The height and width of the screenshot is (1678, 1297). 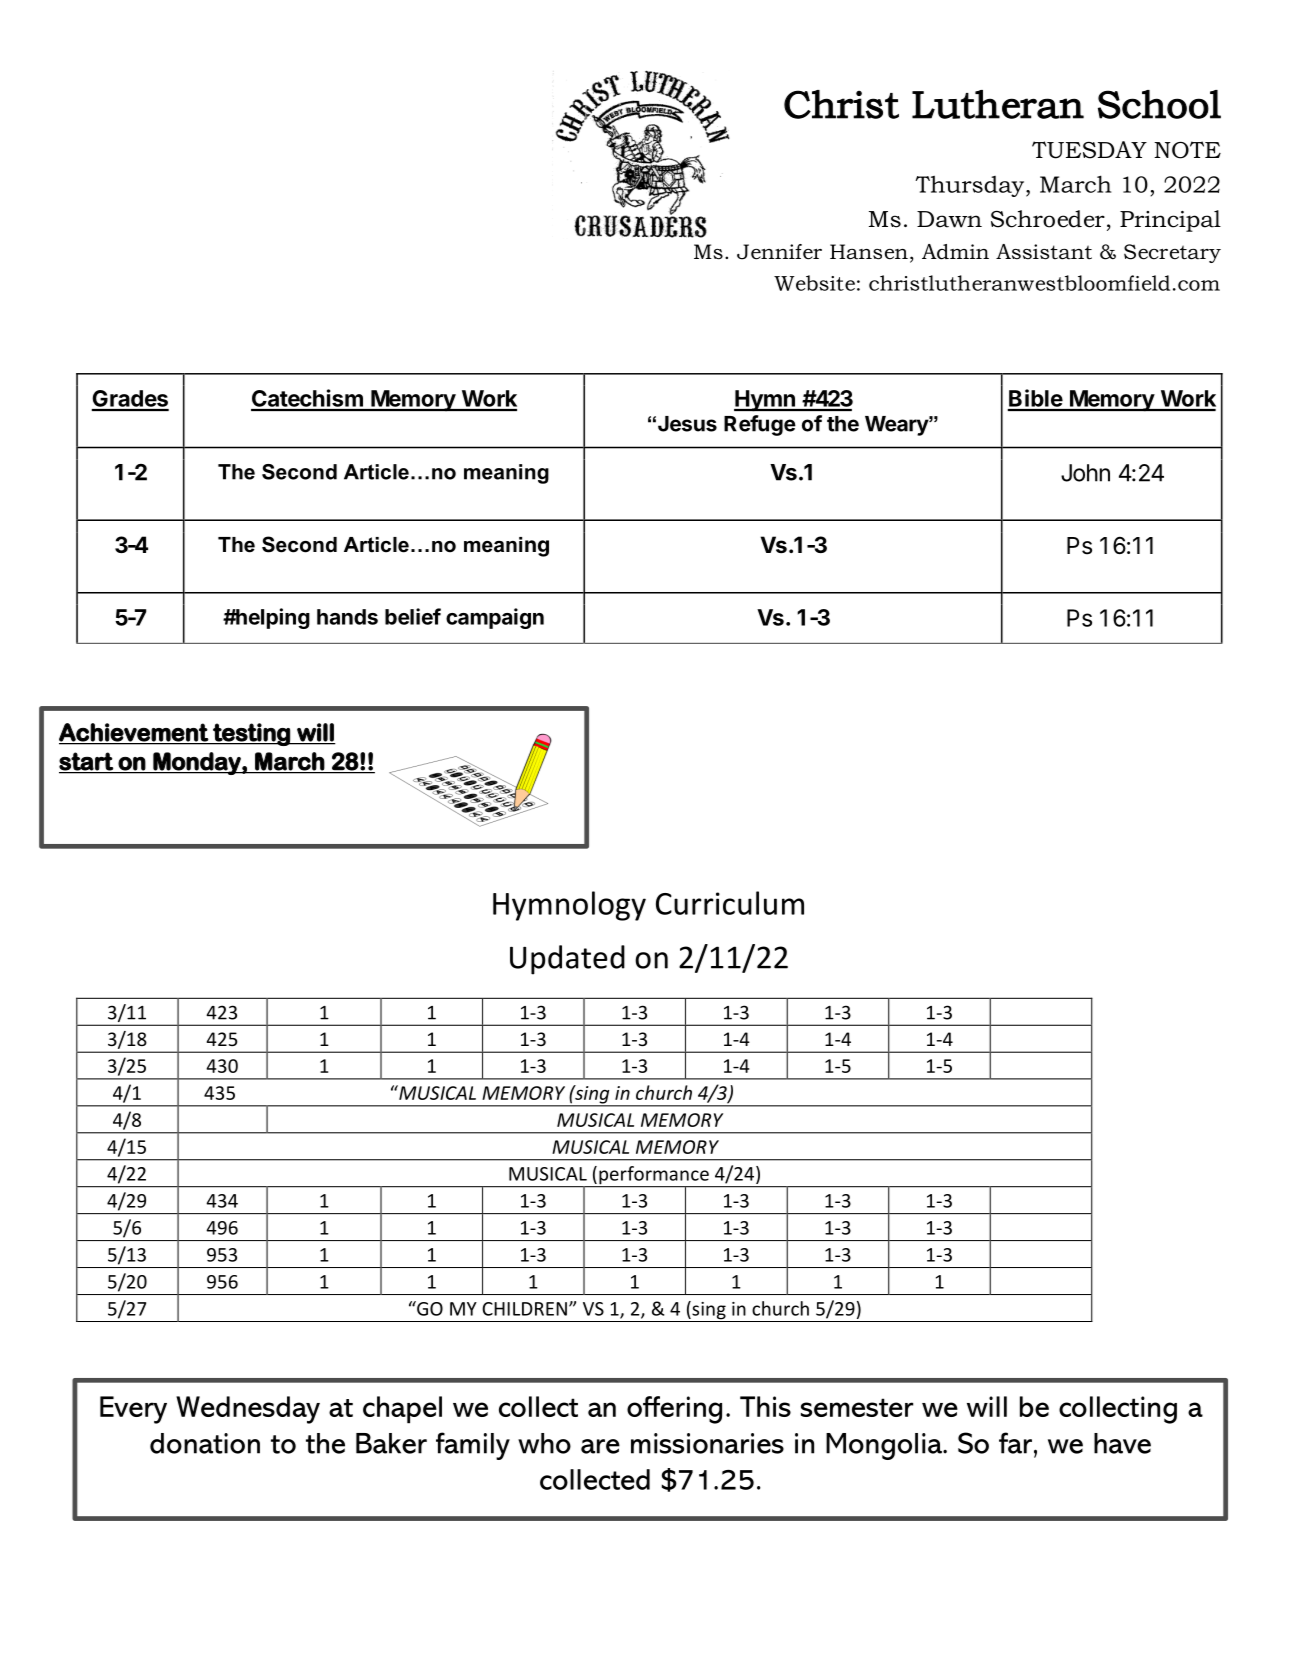 I want to click on semester, so click(x=857, y=1407).
